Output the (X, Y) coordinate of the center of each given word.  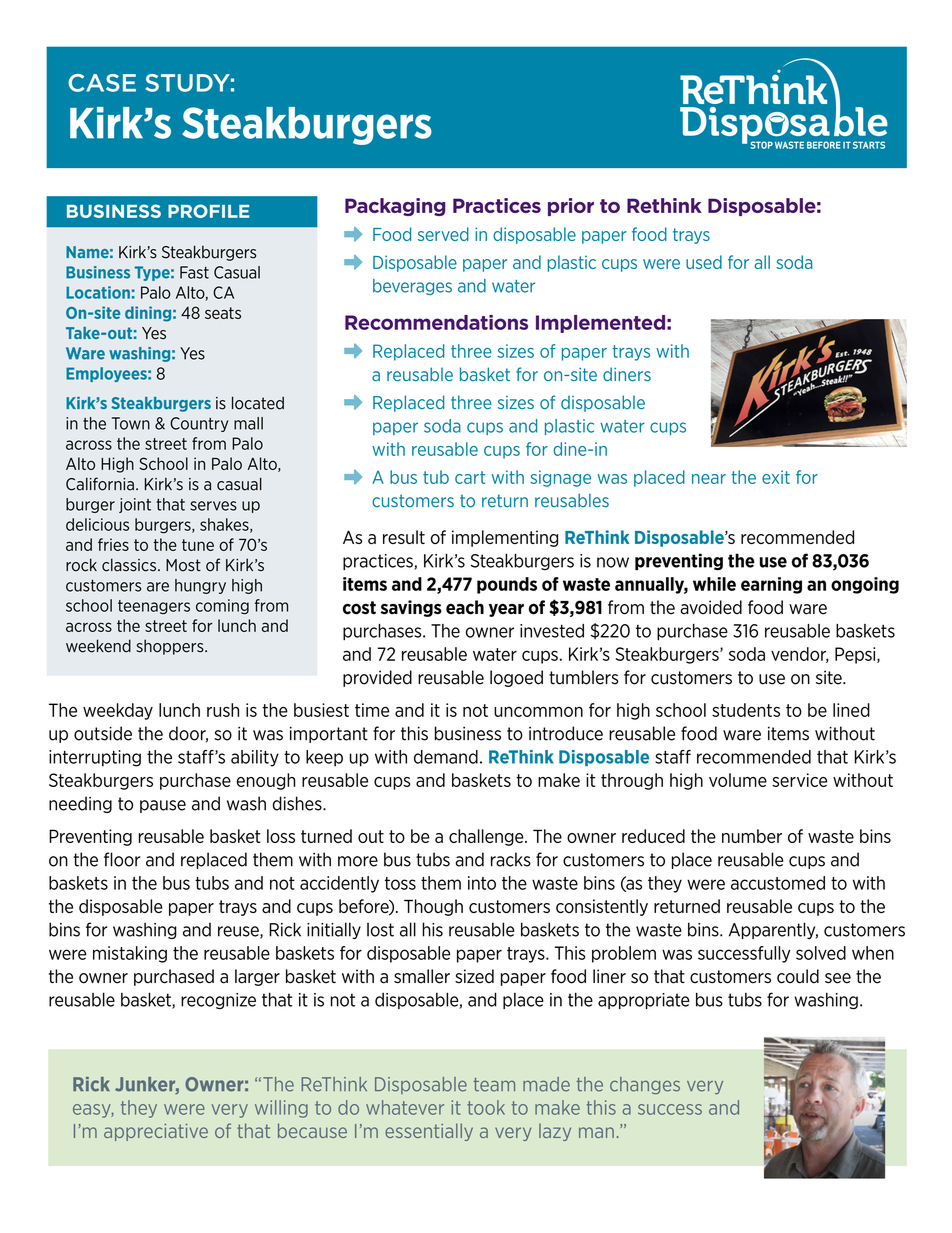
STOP (762, 145)
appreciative (156, 1132)
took (486, 1107)
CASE (102, 83)
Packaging (395, 207)
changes (645, 1085)
